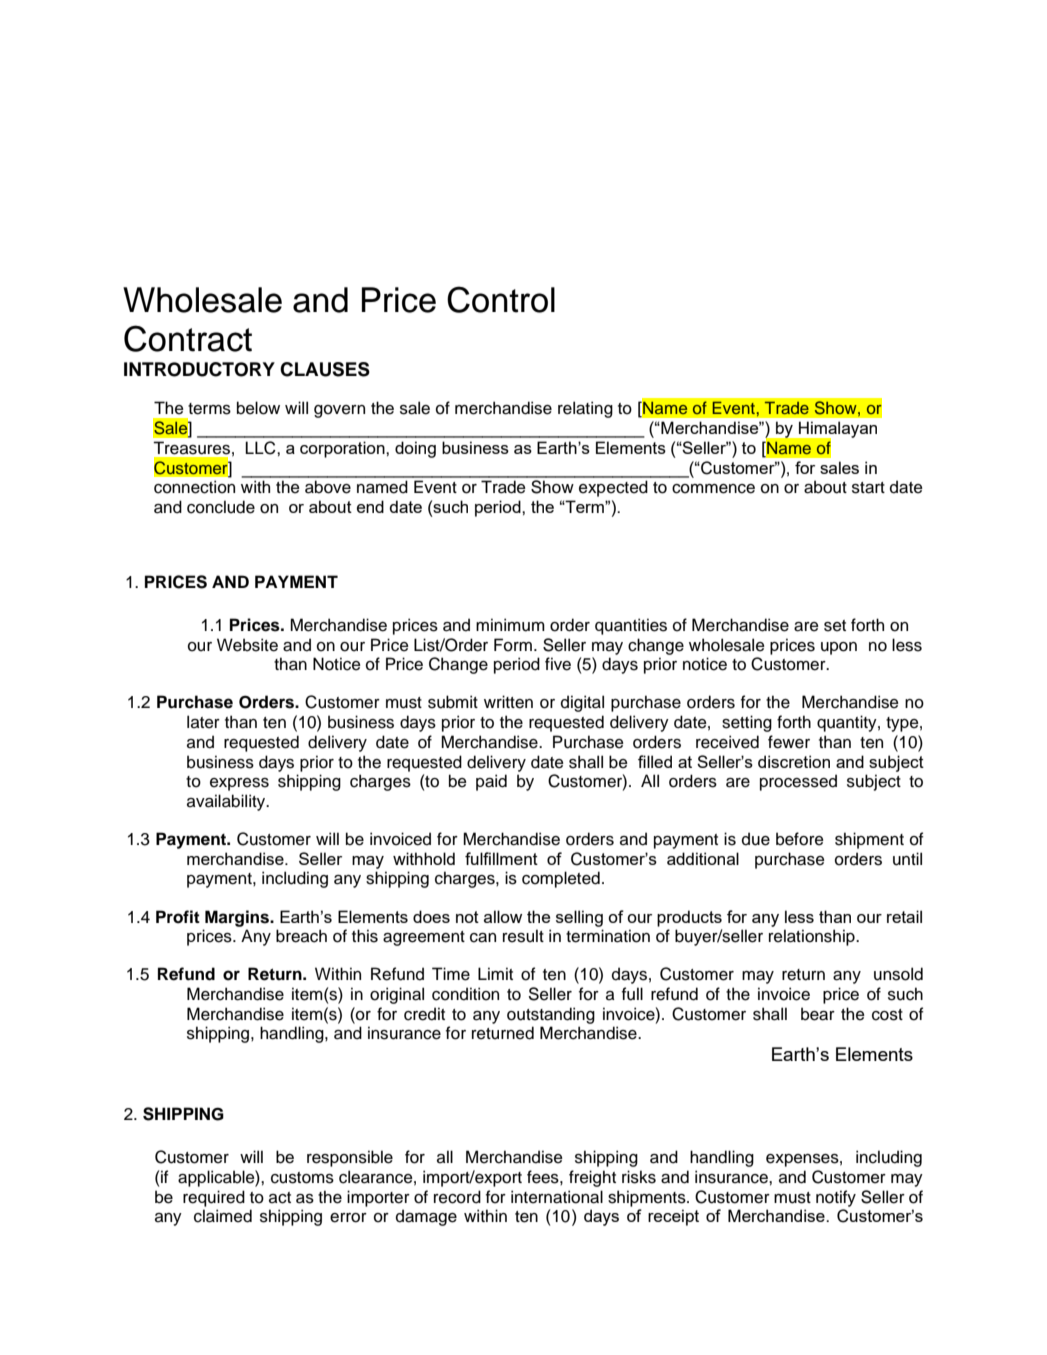 Image resolution: width=1047 pixels, height=1355 pixels. What do you see at coordinates (561, 879) in the screenshot?
I see `completed` at bounding box center [561, 879].
